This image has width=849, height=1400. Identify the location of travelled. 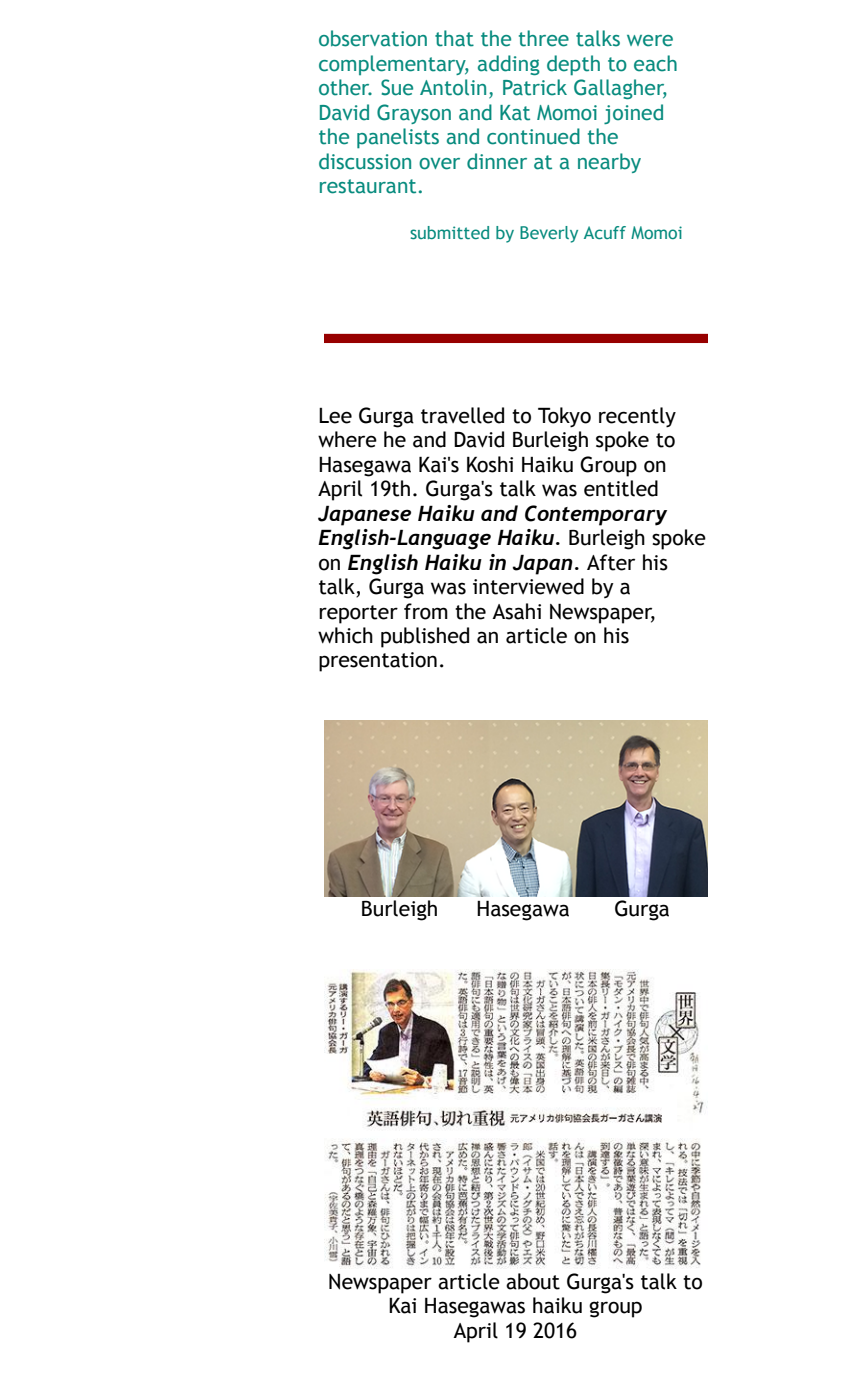
(462, 415).
